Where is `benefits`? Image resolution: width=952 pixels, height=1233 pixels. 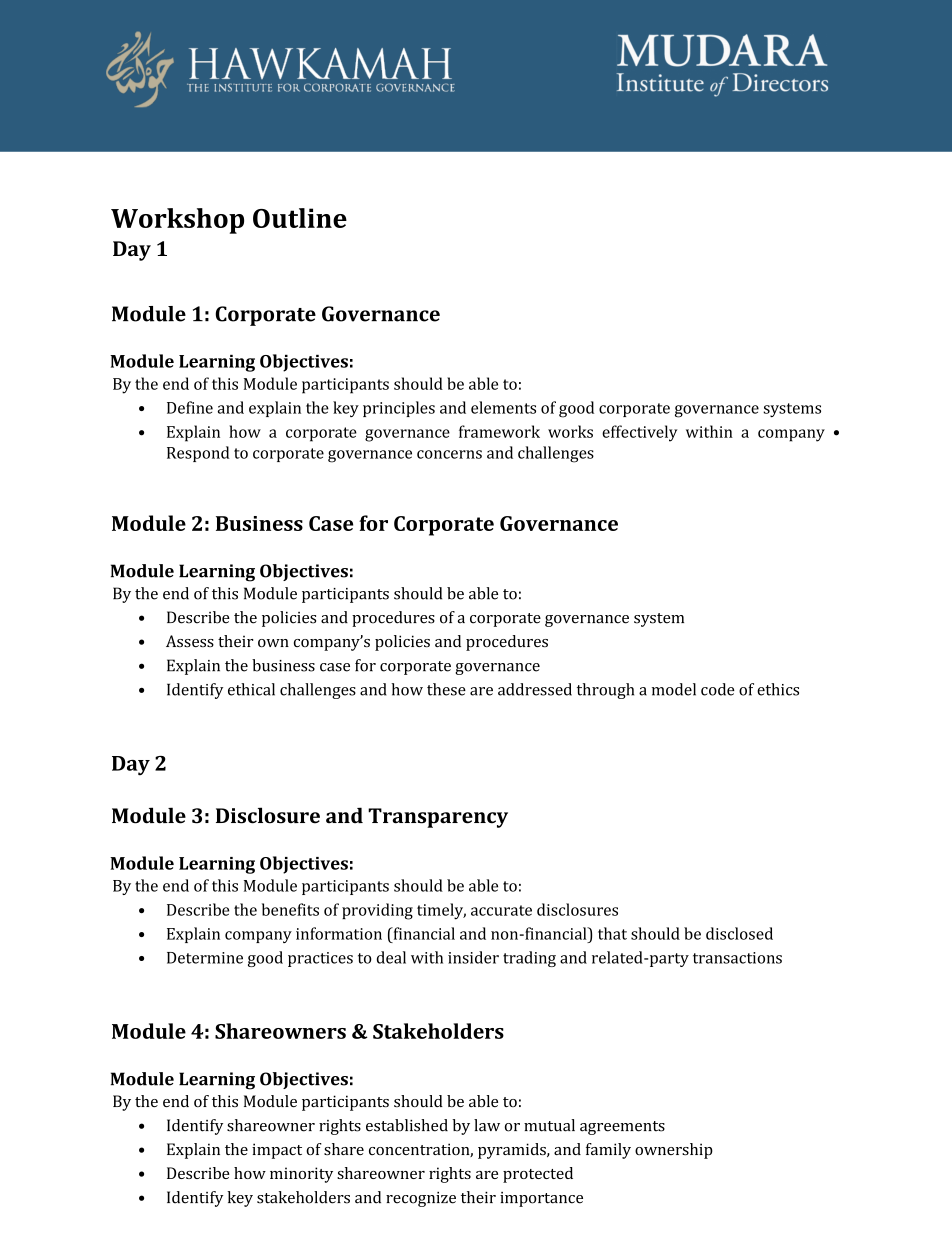 benefits is located at coordinates (290, 909).
